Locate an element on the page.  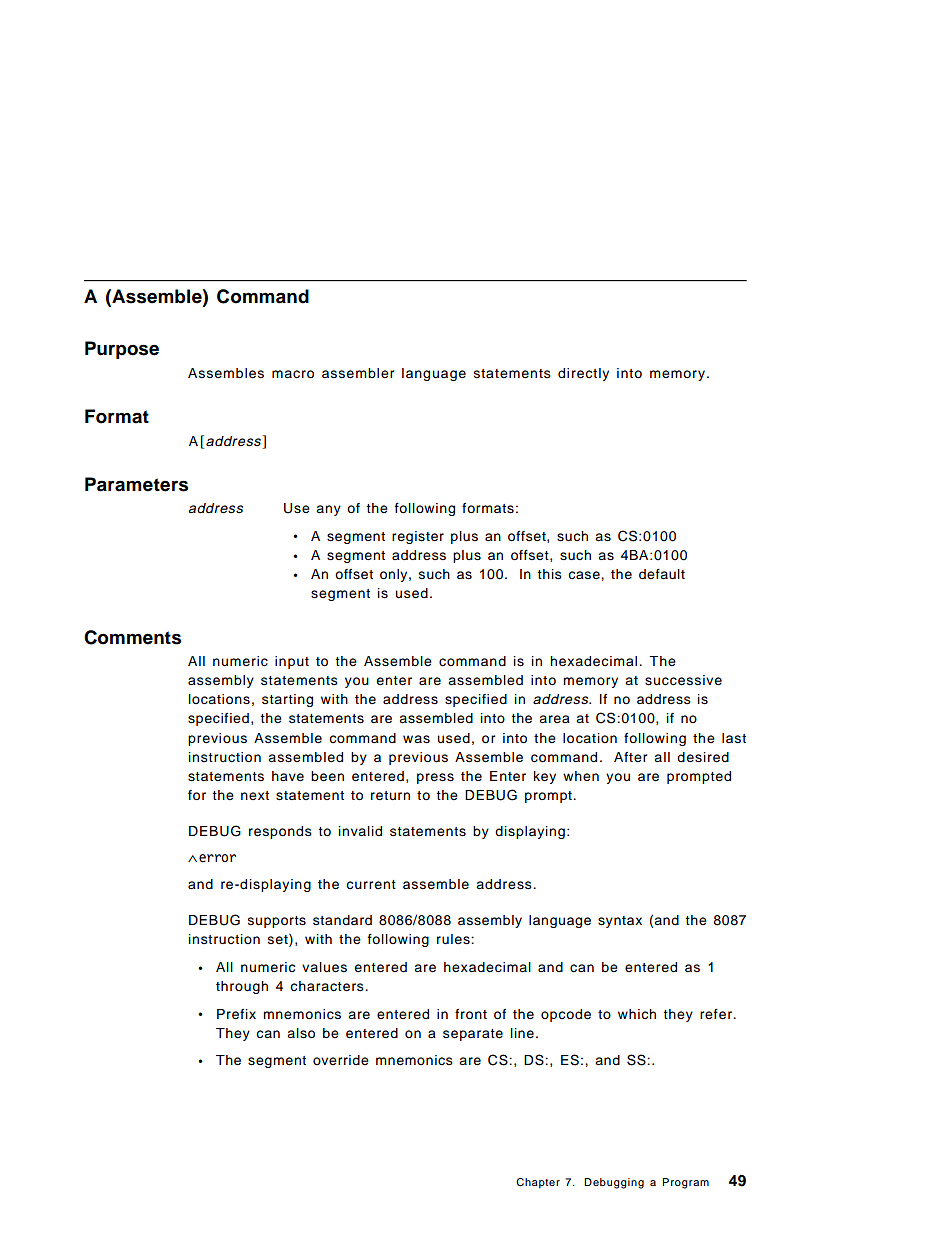
Chapter is located at coordinates (538, 1183).
